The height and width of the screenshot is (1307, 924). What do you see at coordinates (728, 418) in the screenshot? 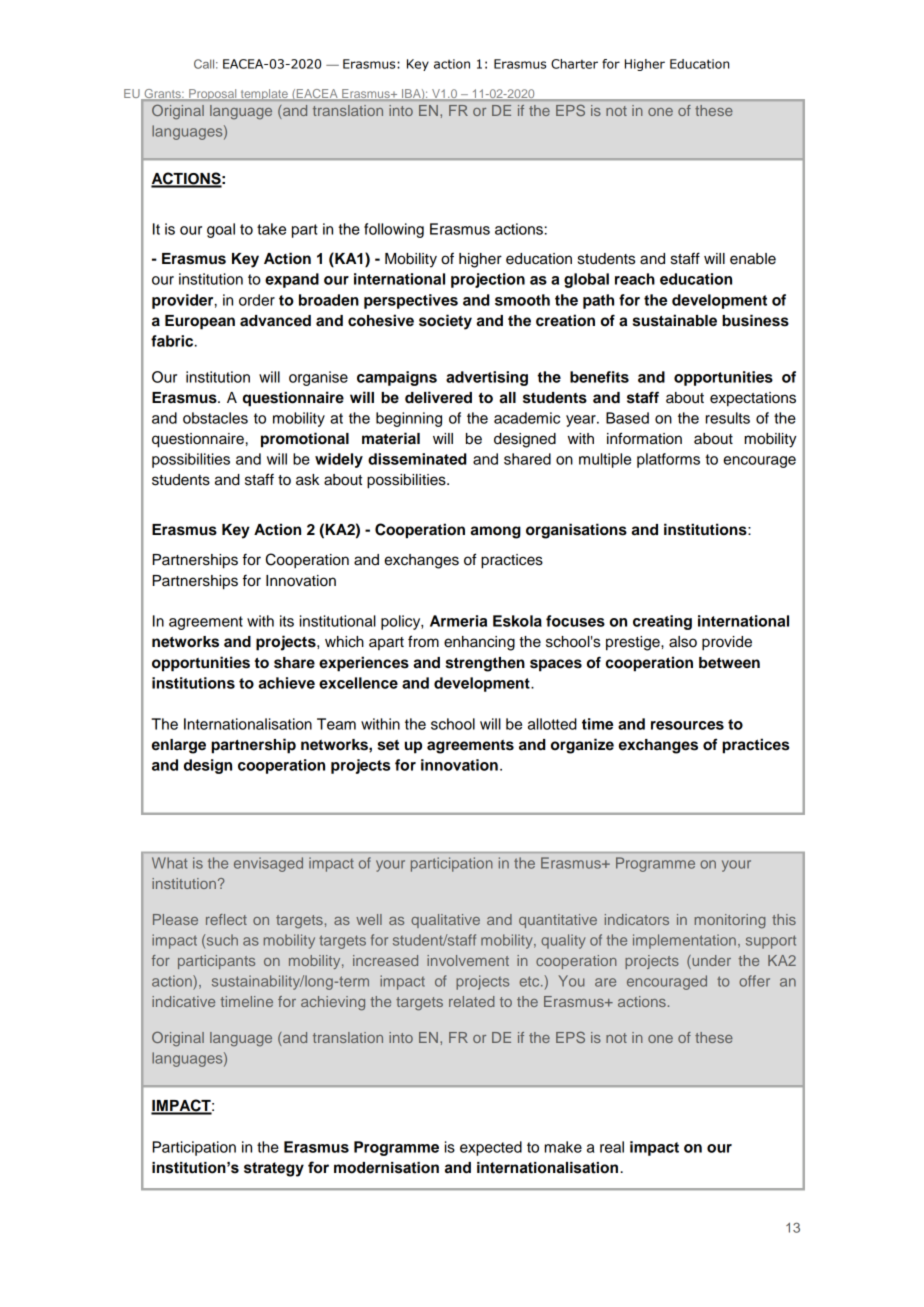
I see `results` at bounding box center [728, 418].
